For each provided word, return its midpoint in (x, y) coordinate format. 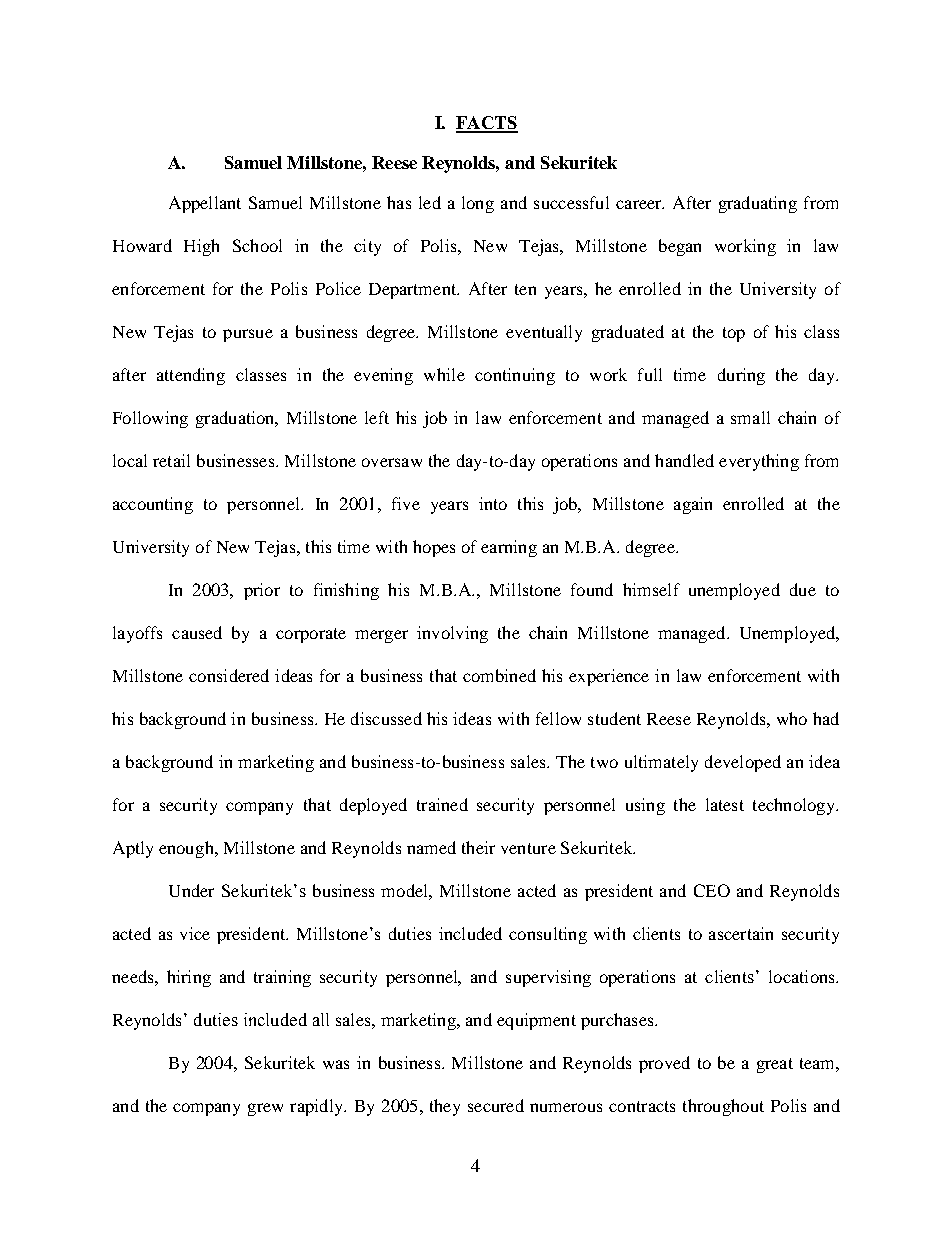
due (803, 589)
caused (197, 632)
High (201, 247)
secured (496, 1105)
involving (452, 634)
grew (265, 1109)
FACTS (487, 124)
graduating (758, 204)
